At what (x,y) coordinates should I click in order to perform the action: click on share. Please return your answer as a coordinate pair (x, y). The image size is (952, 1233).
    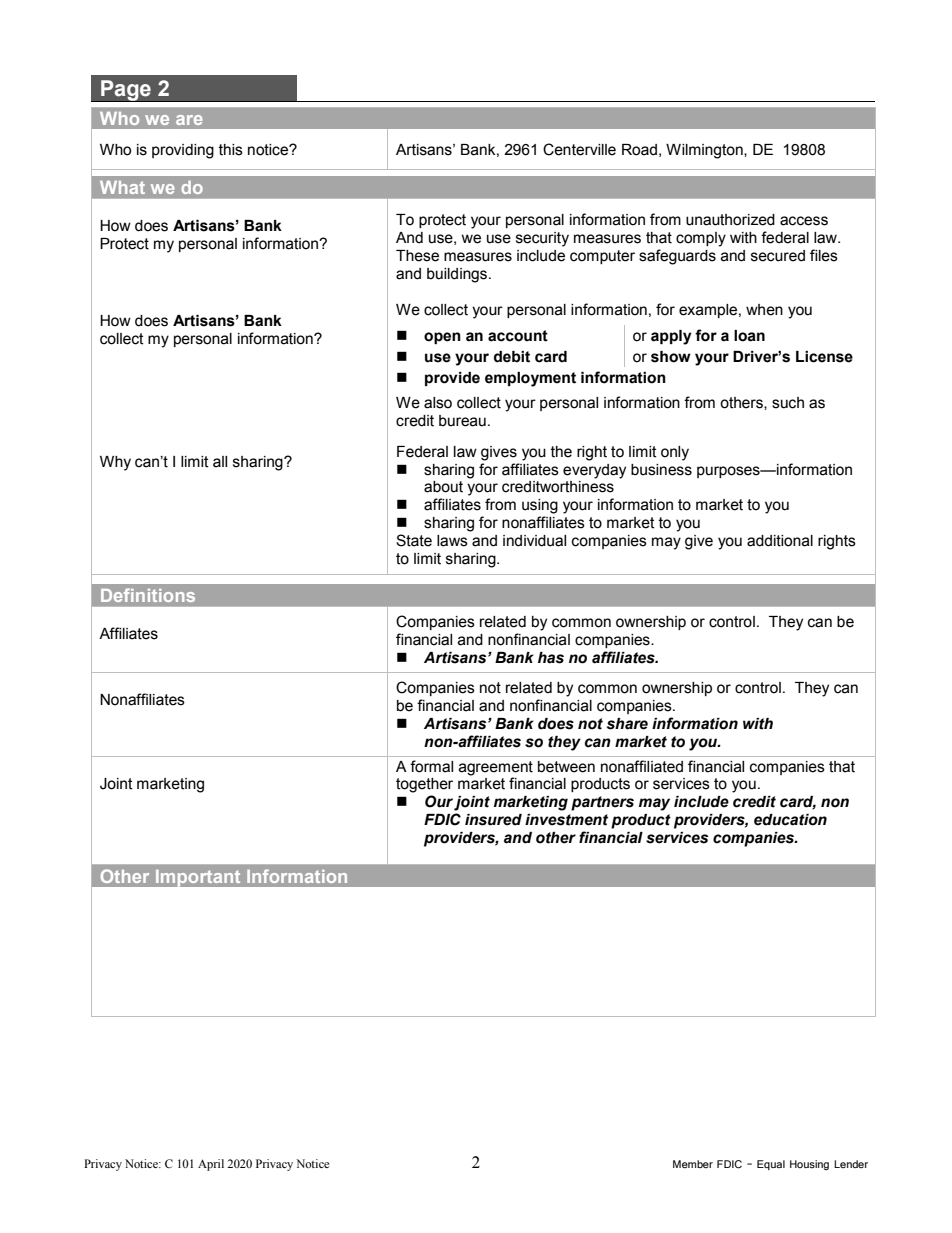
    Looking at the image, I should click on (627, 724).
